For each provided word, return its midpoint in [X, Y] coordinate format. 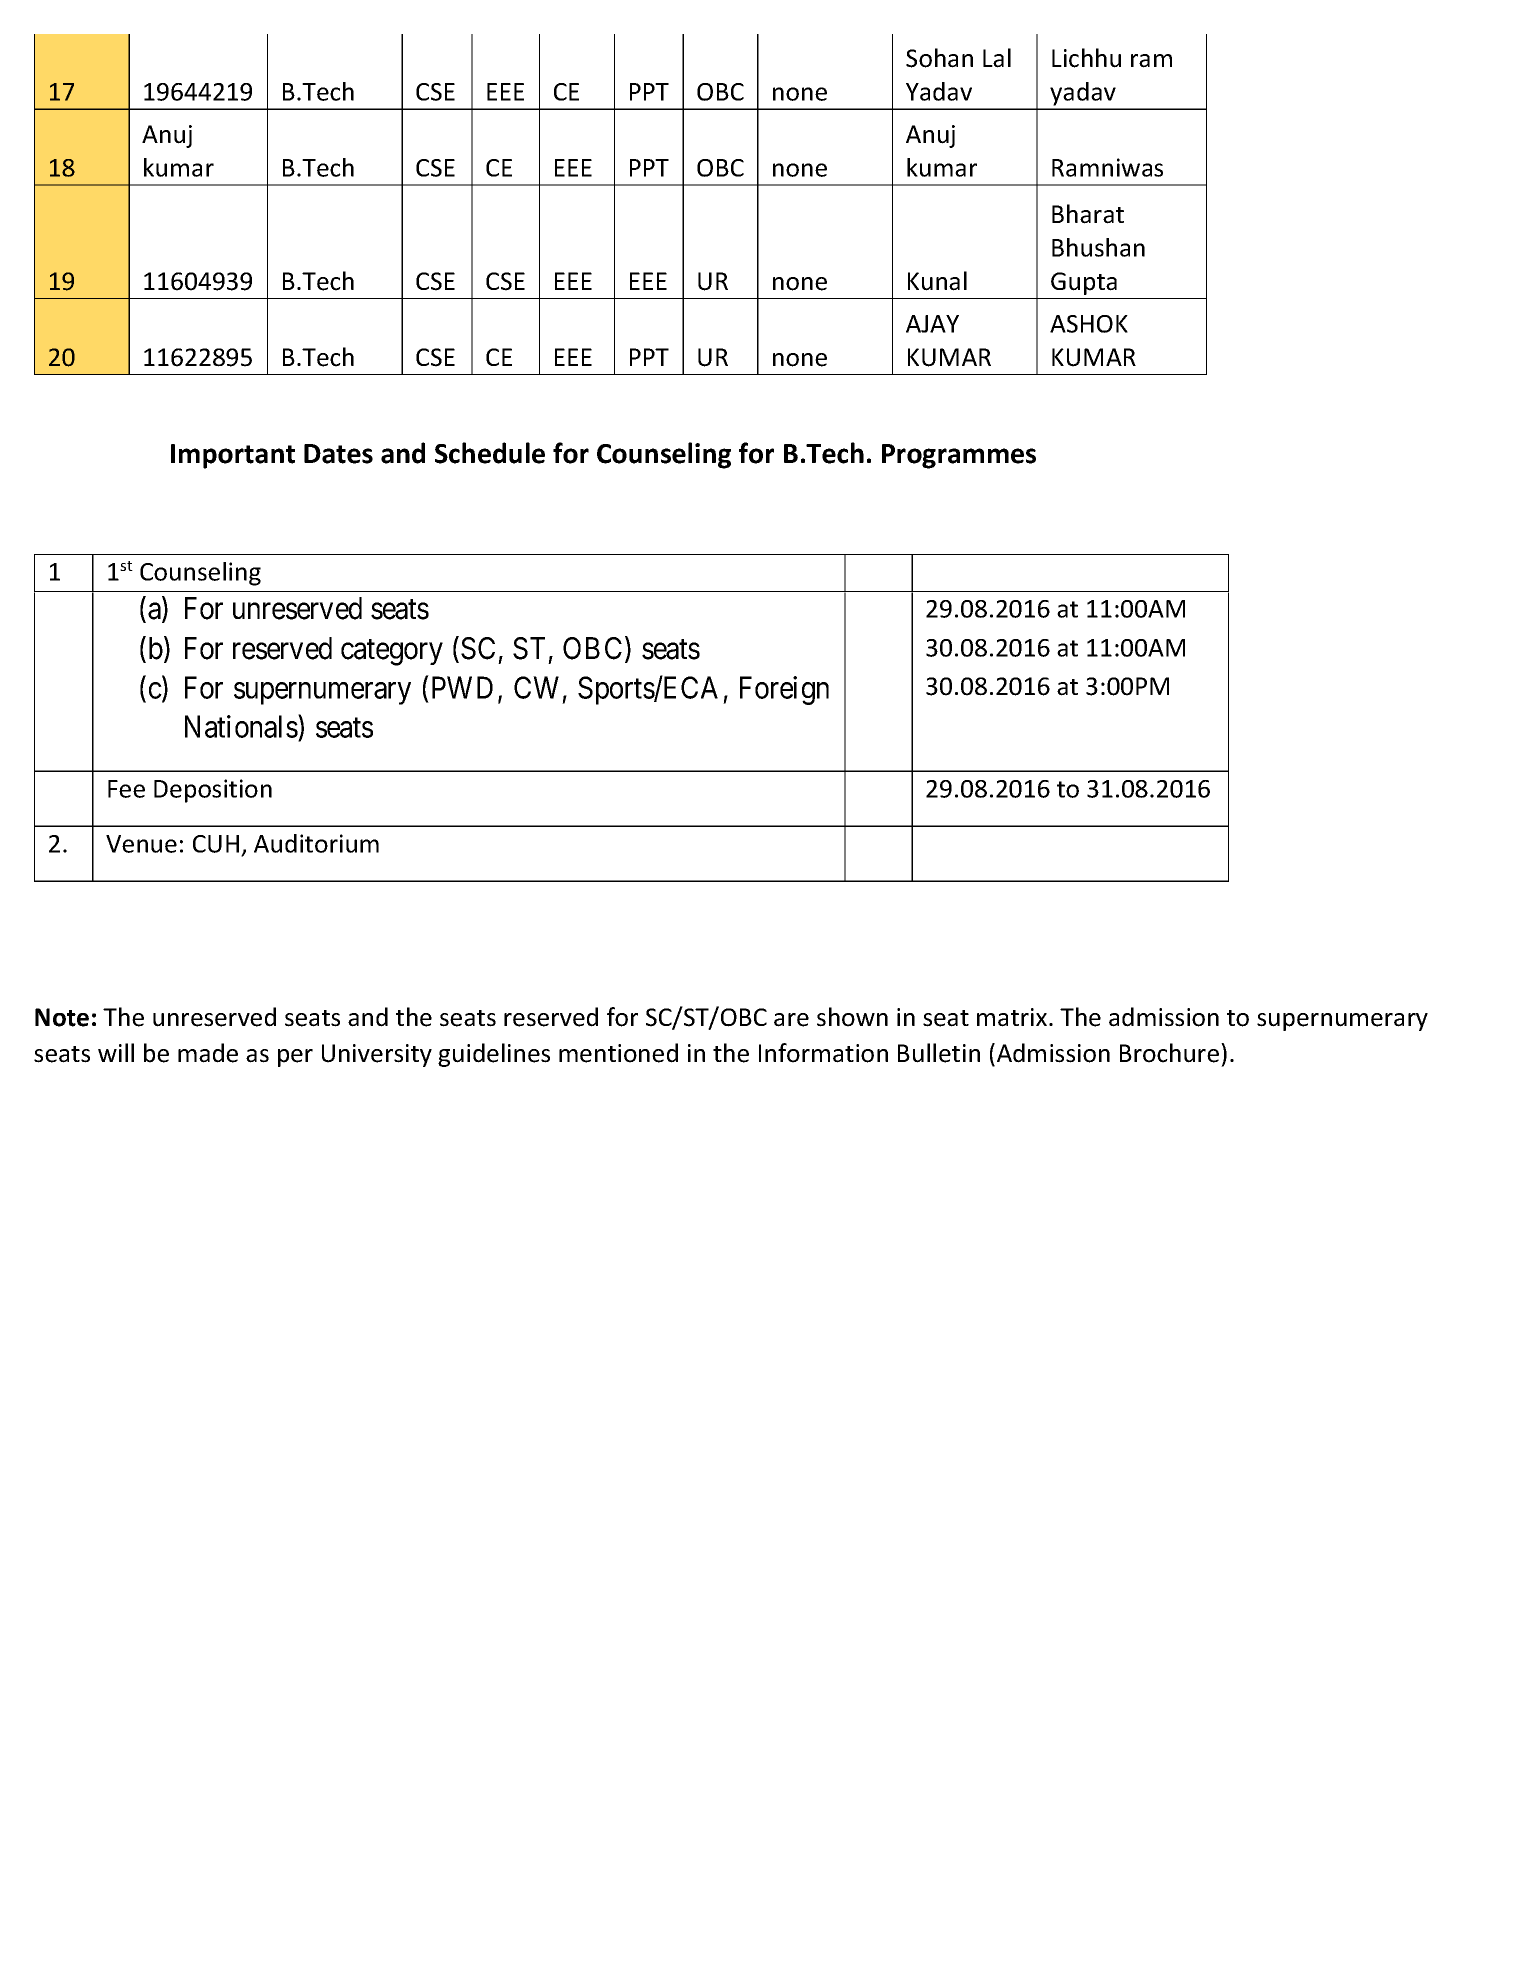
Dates [338, 454]
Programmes [959, 456]
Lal [997, 58]
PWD [462, 688]
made [208, 1053]
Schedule [490, 453]
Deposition [213, 791]
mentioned [618, 1053]
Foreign [784, 690]
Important [233, 456]
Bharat [1088, 214]
